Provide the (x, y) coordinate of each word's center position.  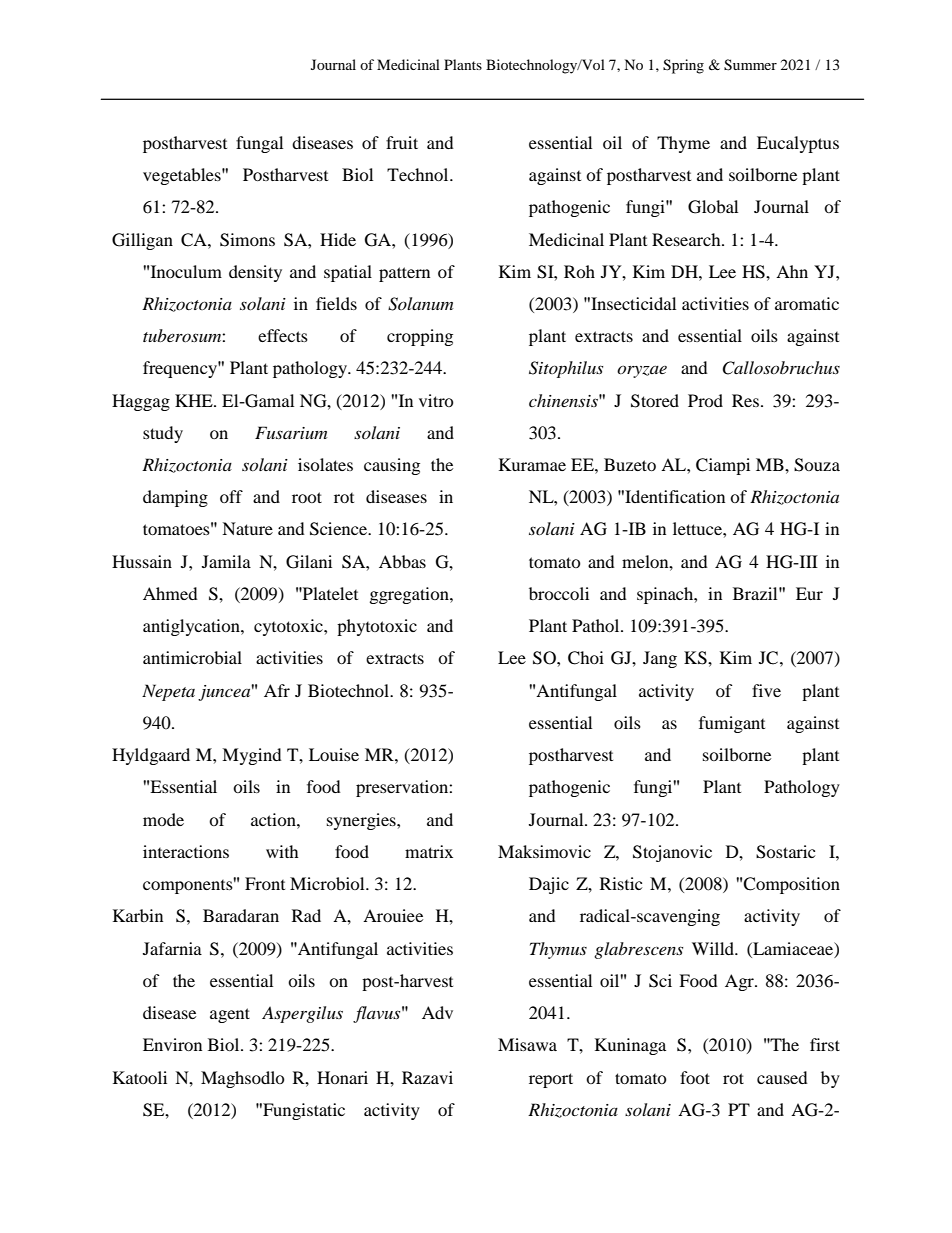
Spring (683, 66)
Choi (586, 658)
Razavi (427, 1077)
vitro (436, 400)
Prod (705, 400)
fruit (402, 142)
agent (230, 1015)
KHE (195, 400)
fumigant (732, 724)
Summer (750, 65)
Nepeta (168, 692)
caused (782, 1077)
